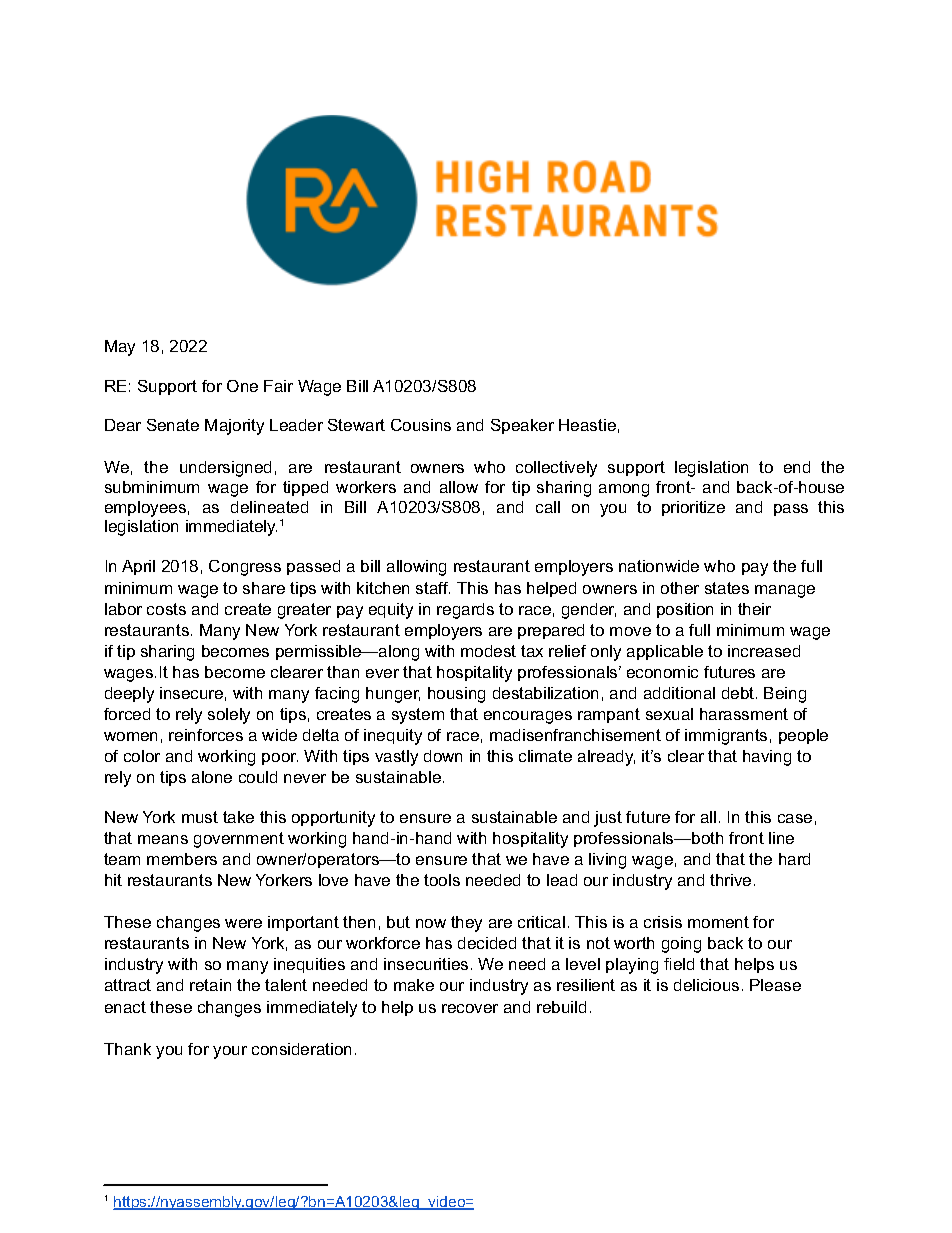 This document has width=952, height=1233. Describe the element at coordinates (522, 426) in the document. I see `Speaker` at that location.
